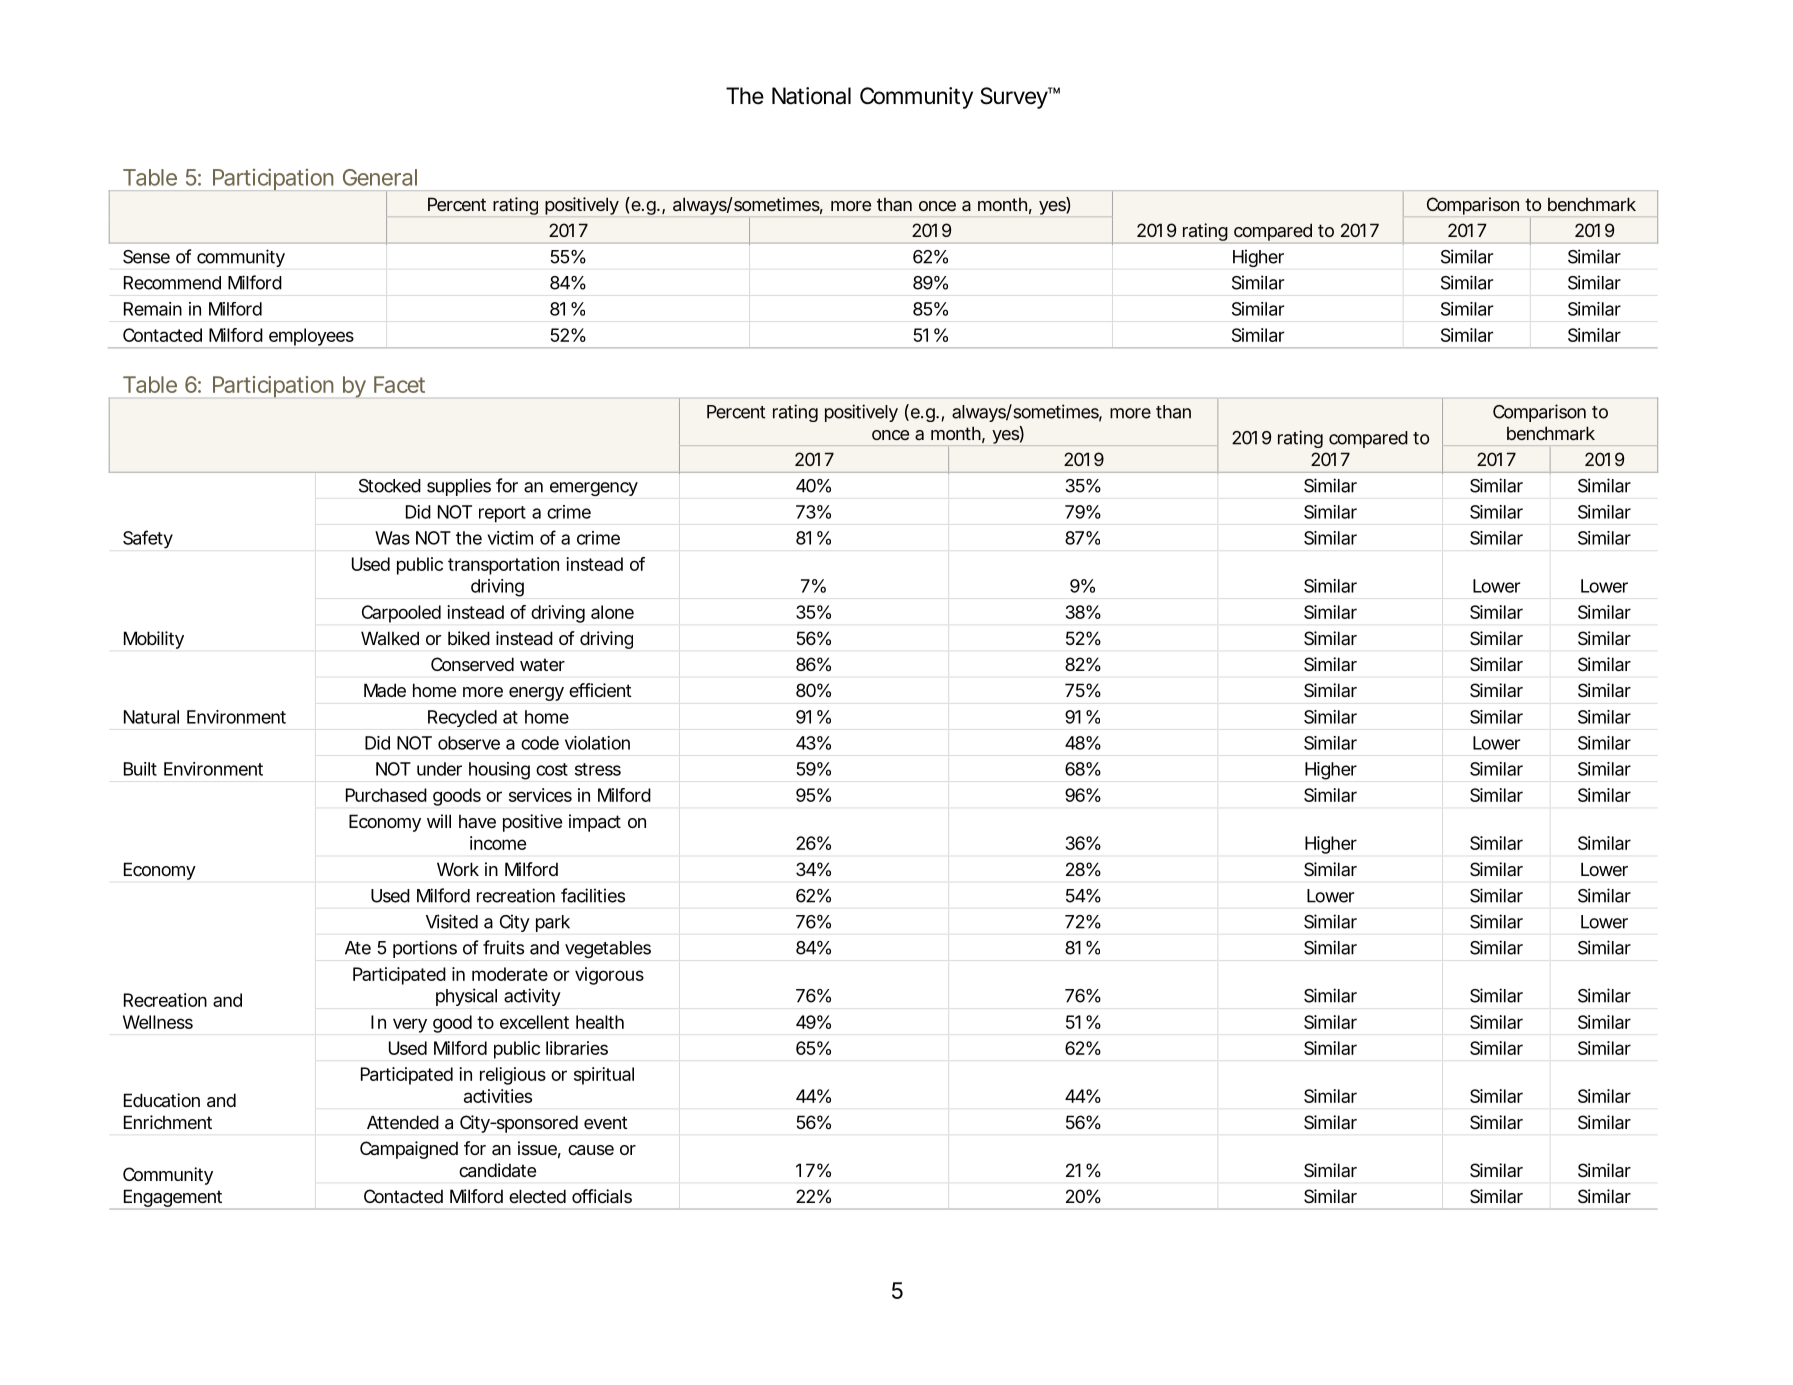 This screenshot has width=1793, height=1385. I want to click on Engagement, so click(173, 1199).
